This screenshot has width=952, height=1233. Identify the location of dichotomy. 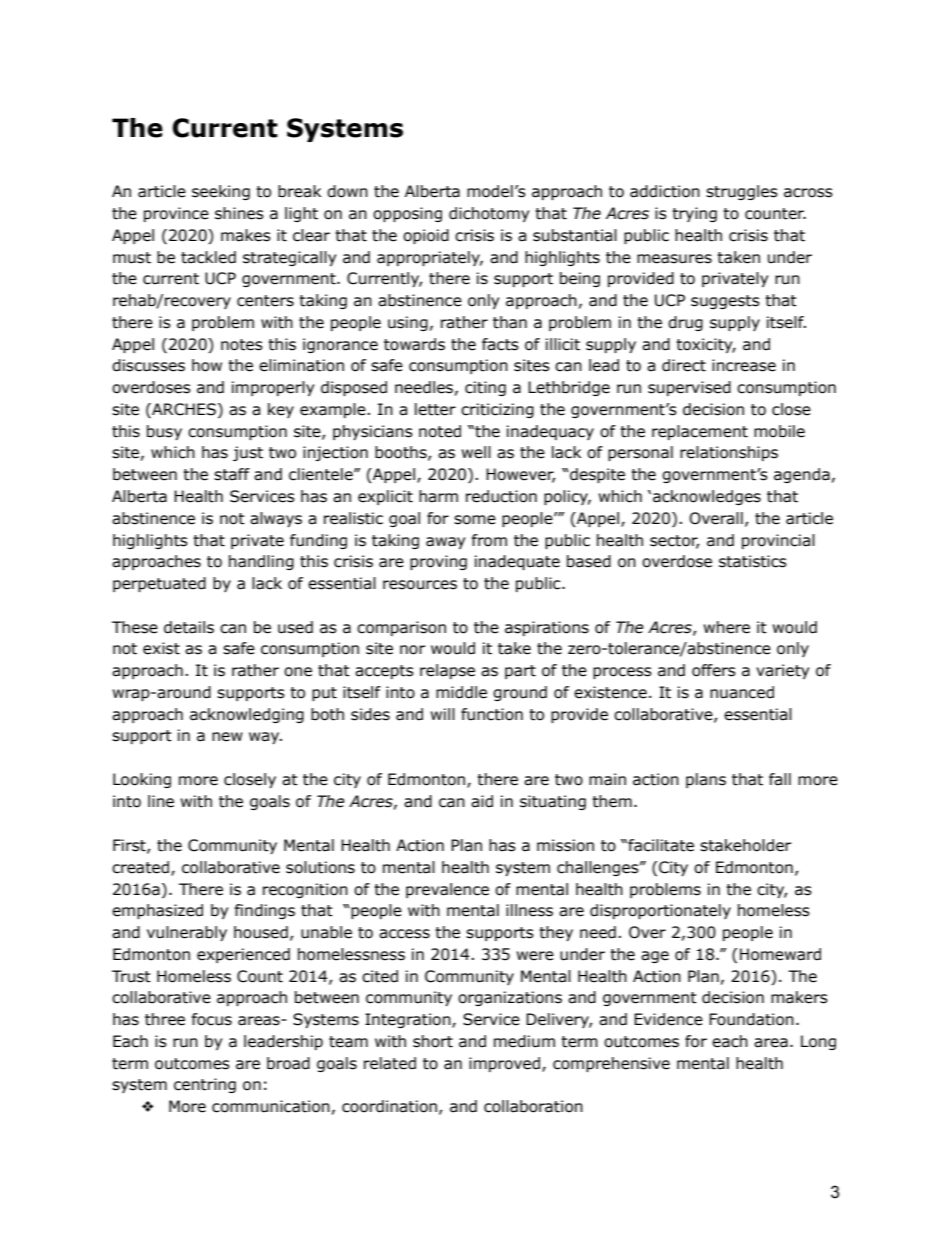
(489, 214).
